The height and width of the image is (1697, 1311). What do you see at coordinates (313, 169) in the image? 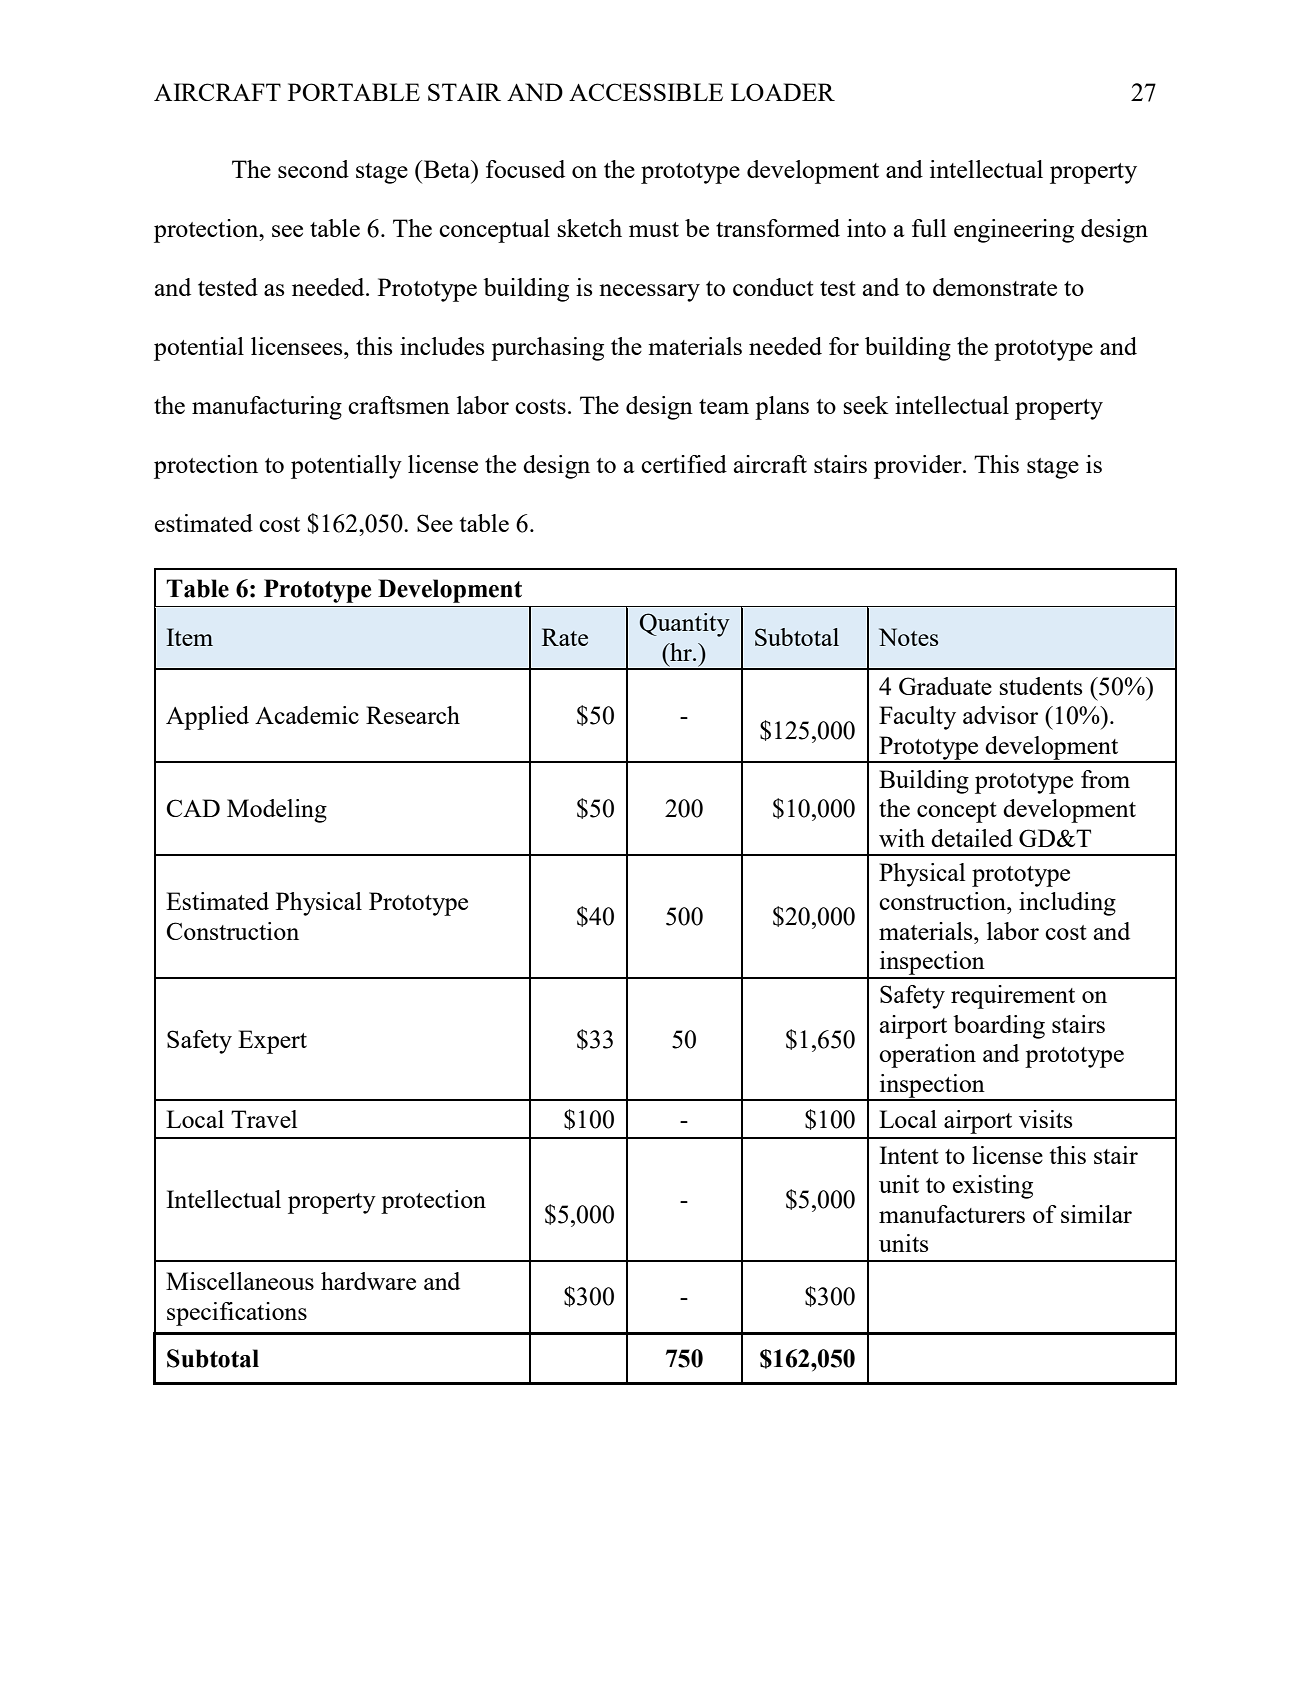
I see `second` at bounding box center [313, 169].
